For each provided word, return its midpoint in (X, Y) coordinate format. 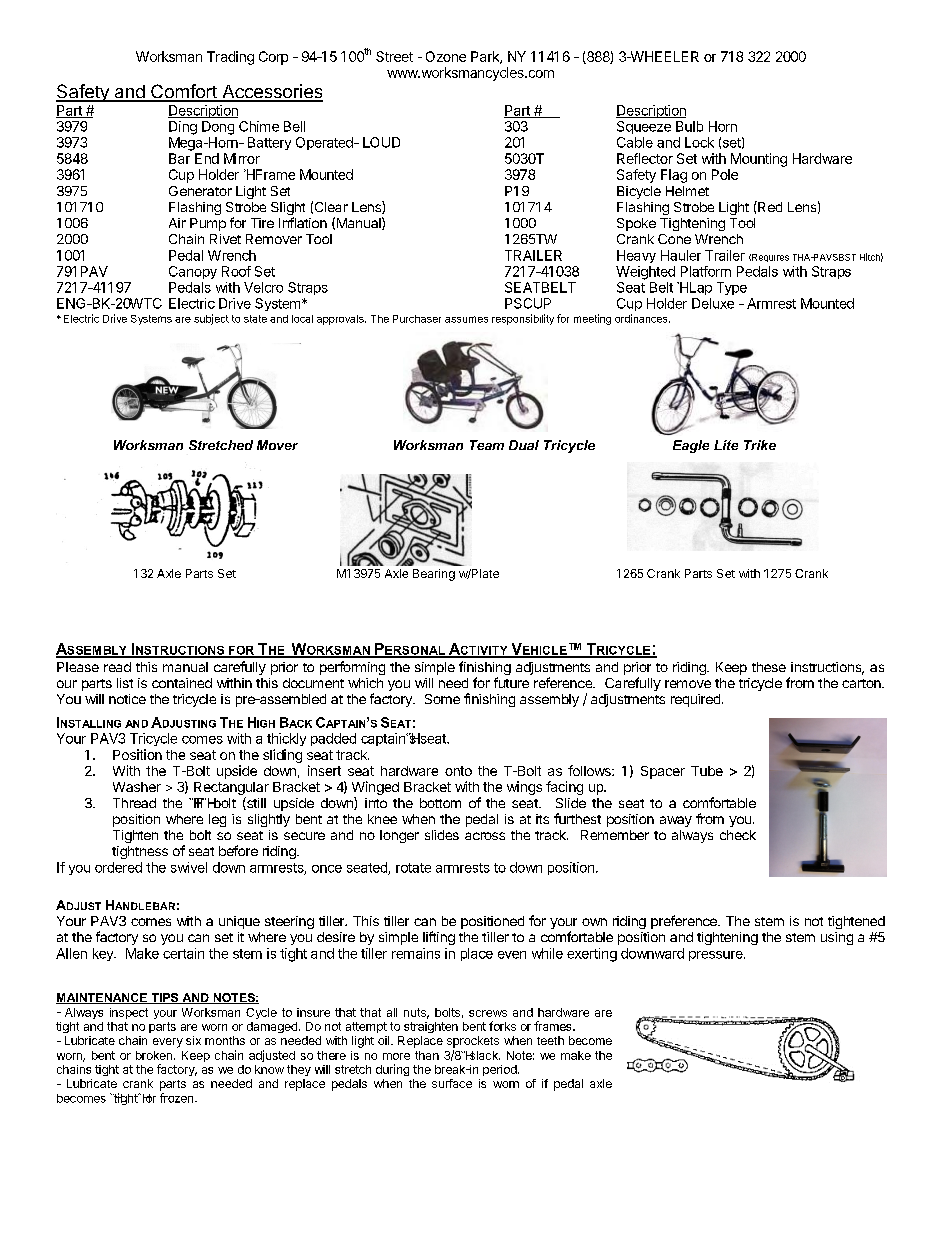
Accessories (271, 92)
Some (442, 699)
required (695, 700)
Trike (760, 445)
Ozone (446, 56)
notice (127, 699)
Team (487, 445)
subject (211, 319)
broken (154, 1055)
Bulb (689, 126)
